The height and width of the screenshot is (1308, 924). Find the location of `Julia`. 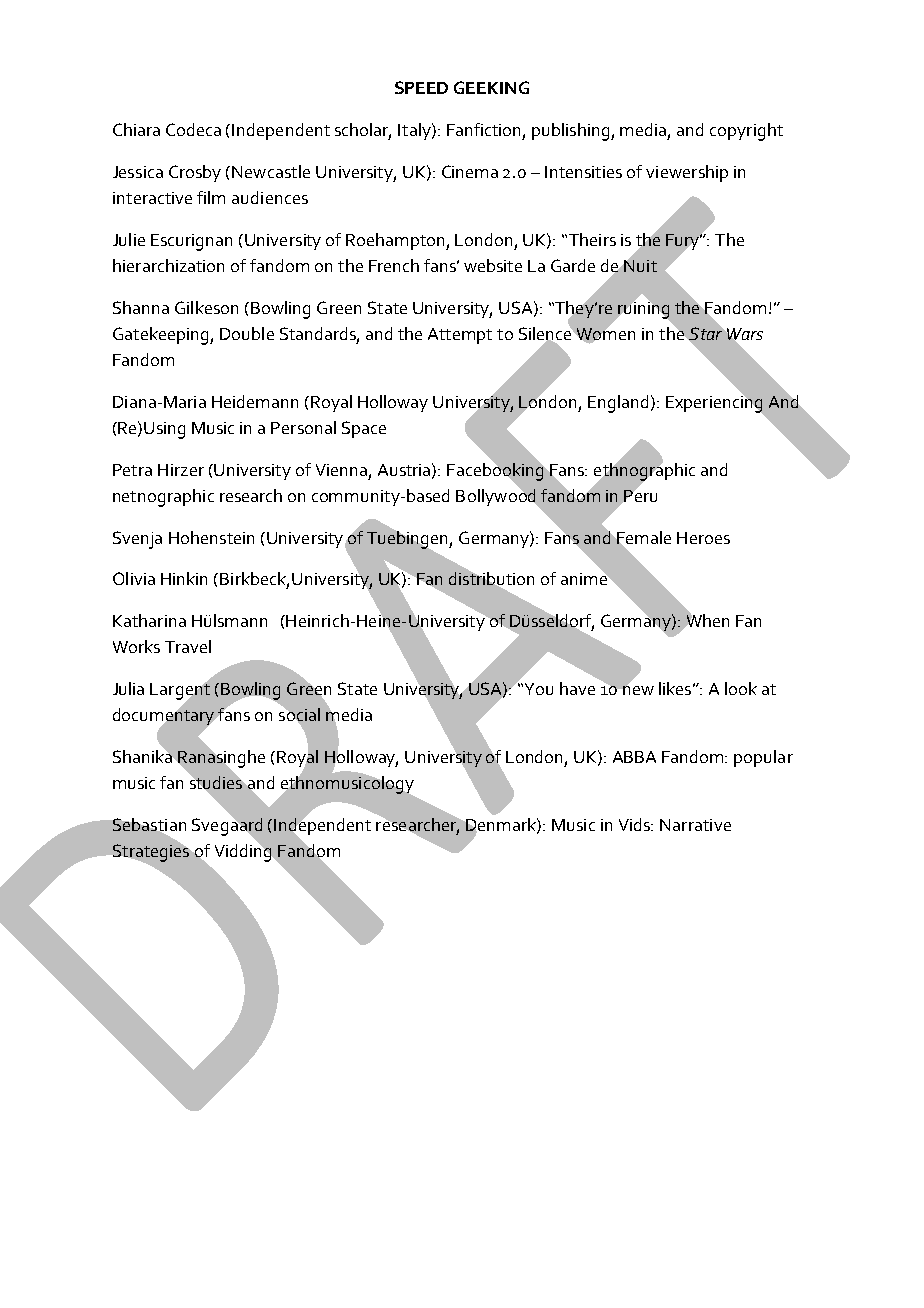

Julia is located at coordinates (128, 688).
